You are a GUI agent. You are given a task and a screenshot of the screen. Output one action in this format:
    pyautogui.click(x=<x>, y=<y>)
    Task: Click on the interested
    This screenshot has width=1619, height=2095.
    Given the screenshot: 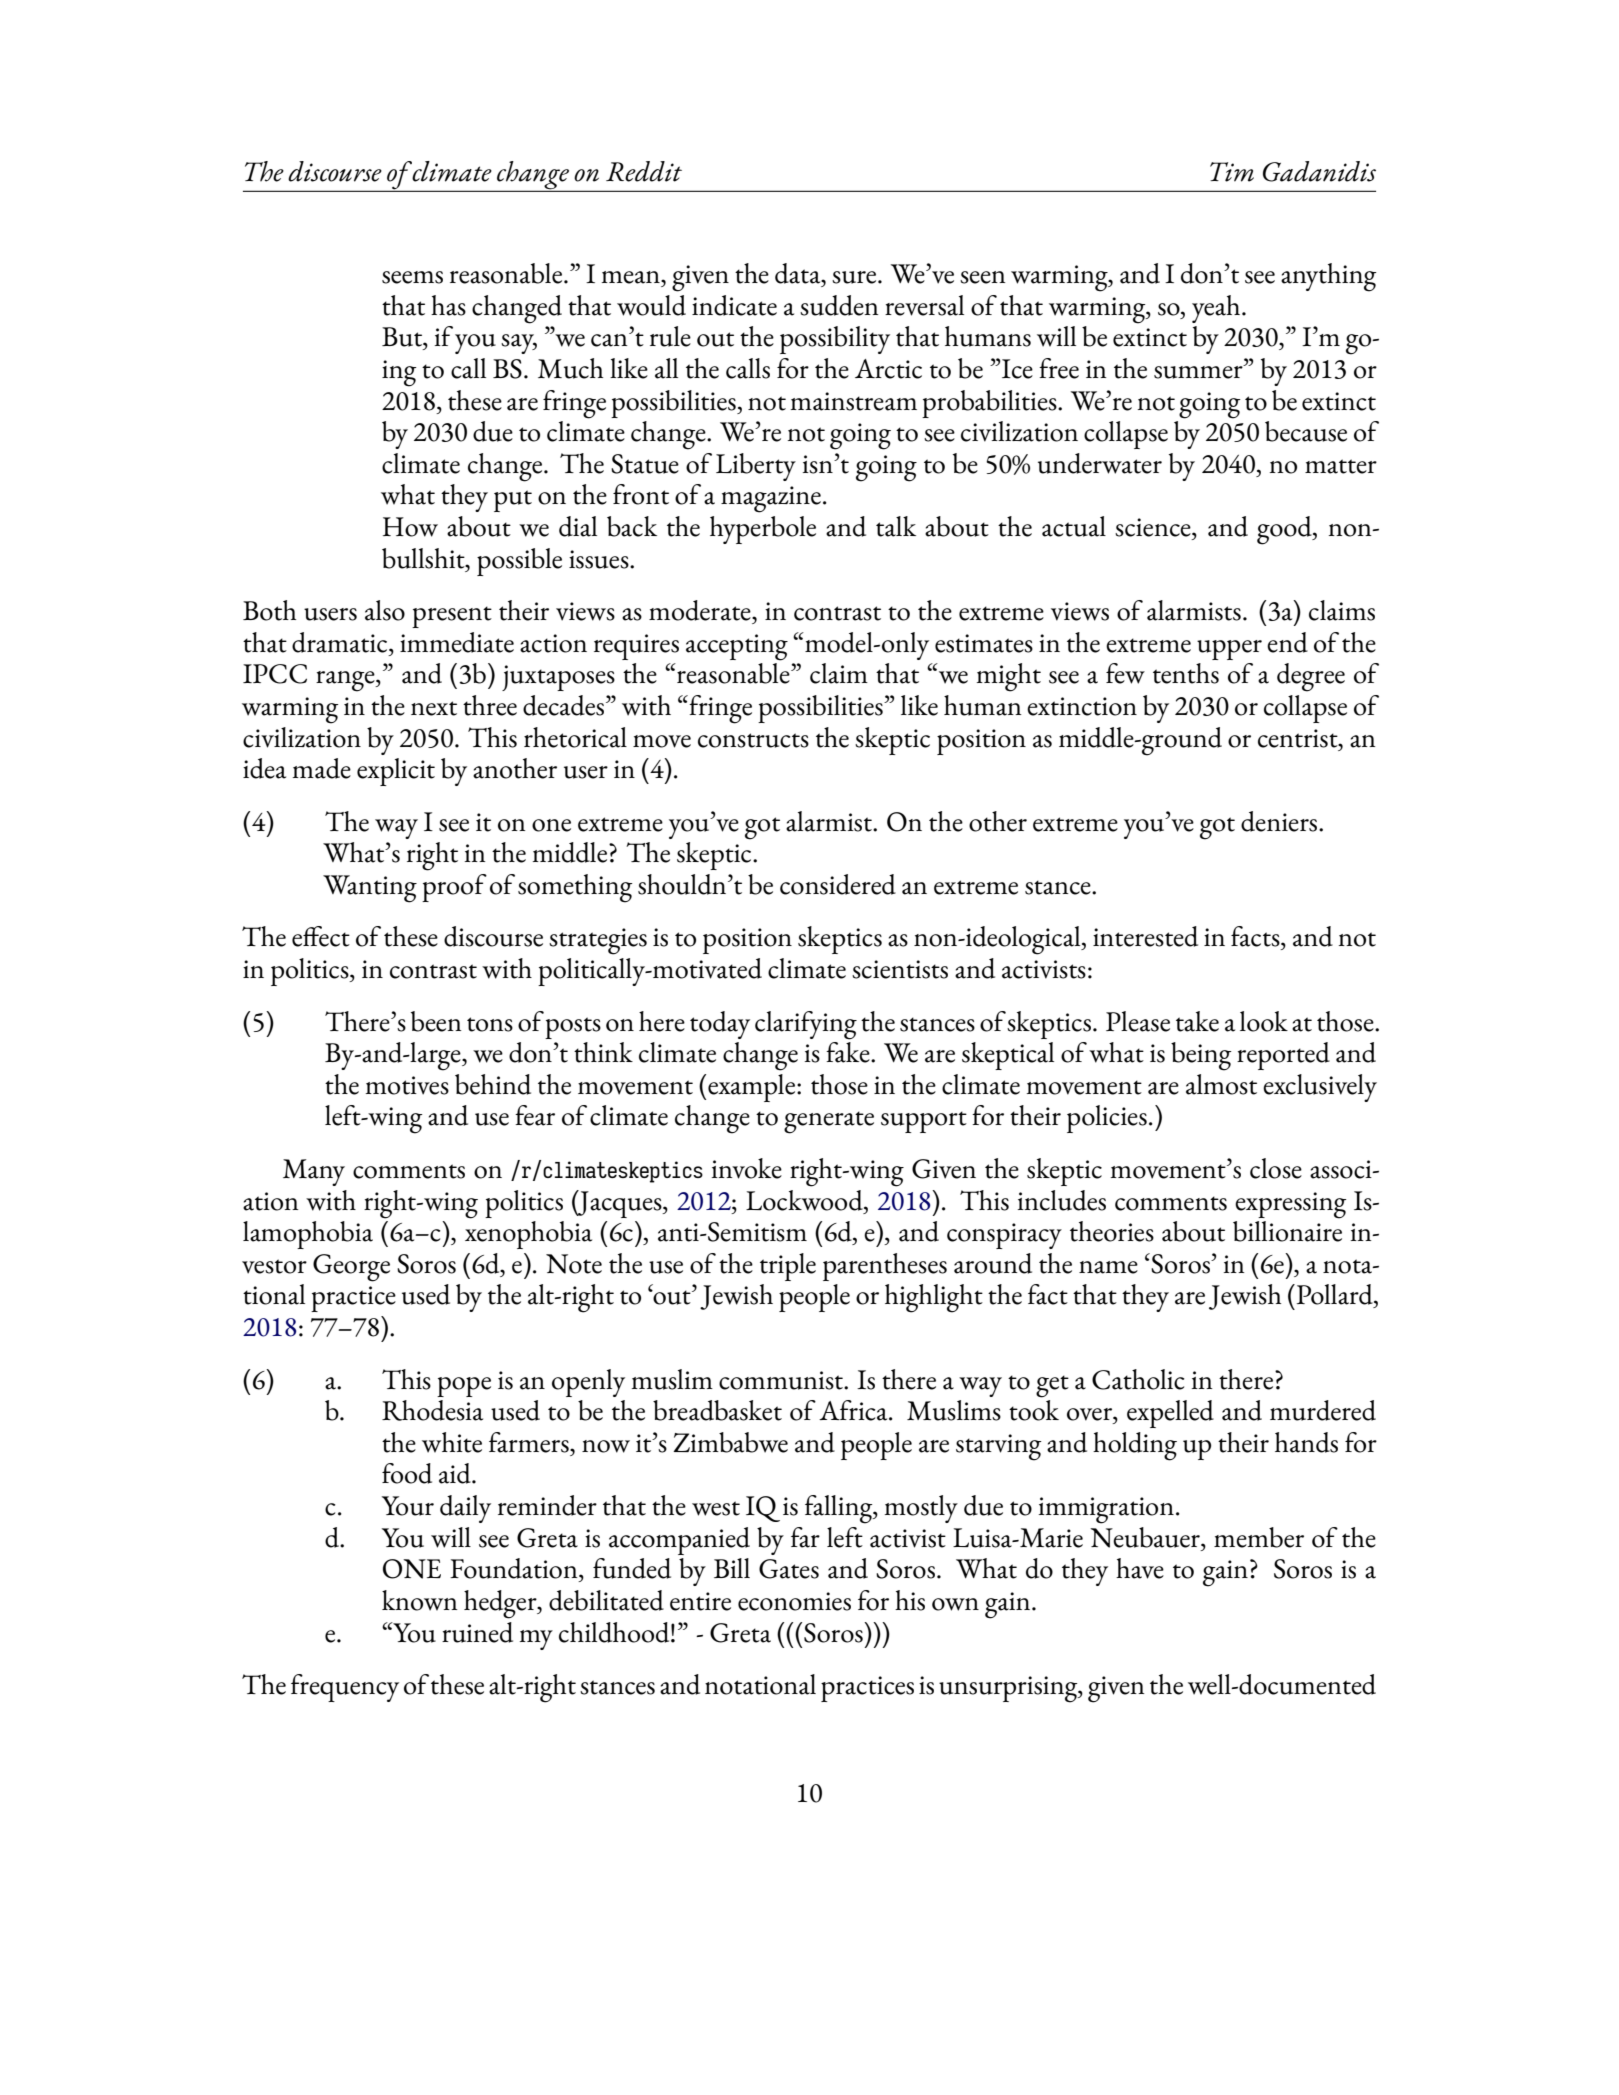 What is the action you would take?
    pyautogui.click(x=1145, y=936)
